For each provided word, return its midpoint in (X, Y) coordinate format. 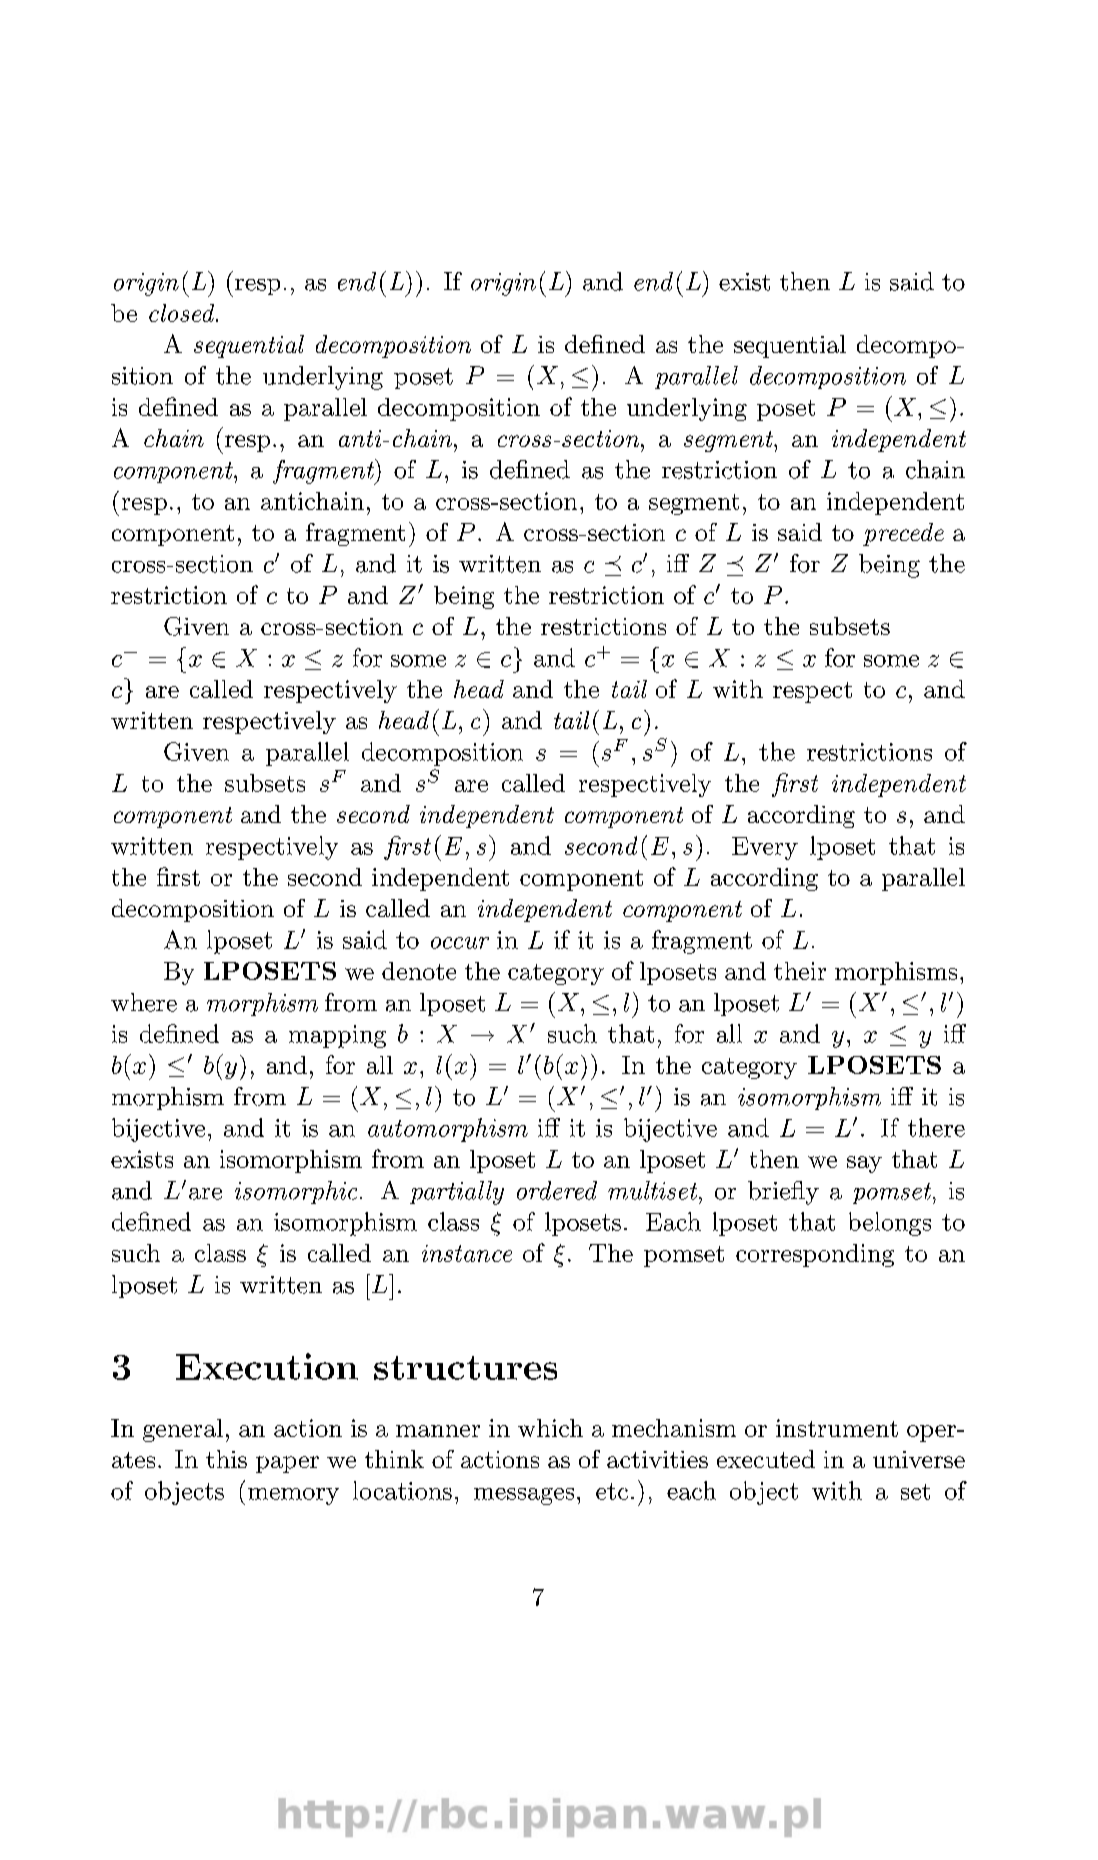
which (550, 1428)
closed (183, 313)
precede (903, 534)
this (226, 1459)
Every (765, 848)
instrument (837, 1428)
